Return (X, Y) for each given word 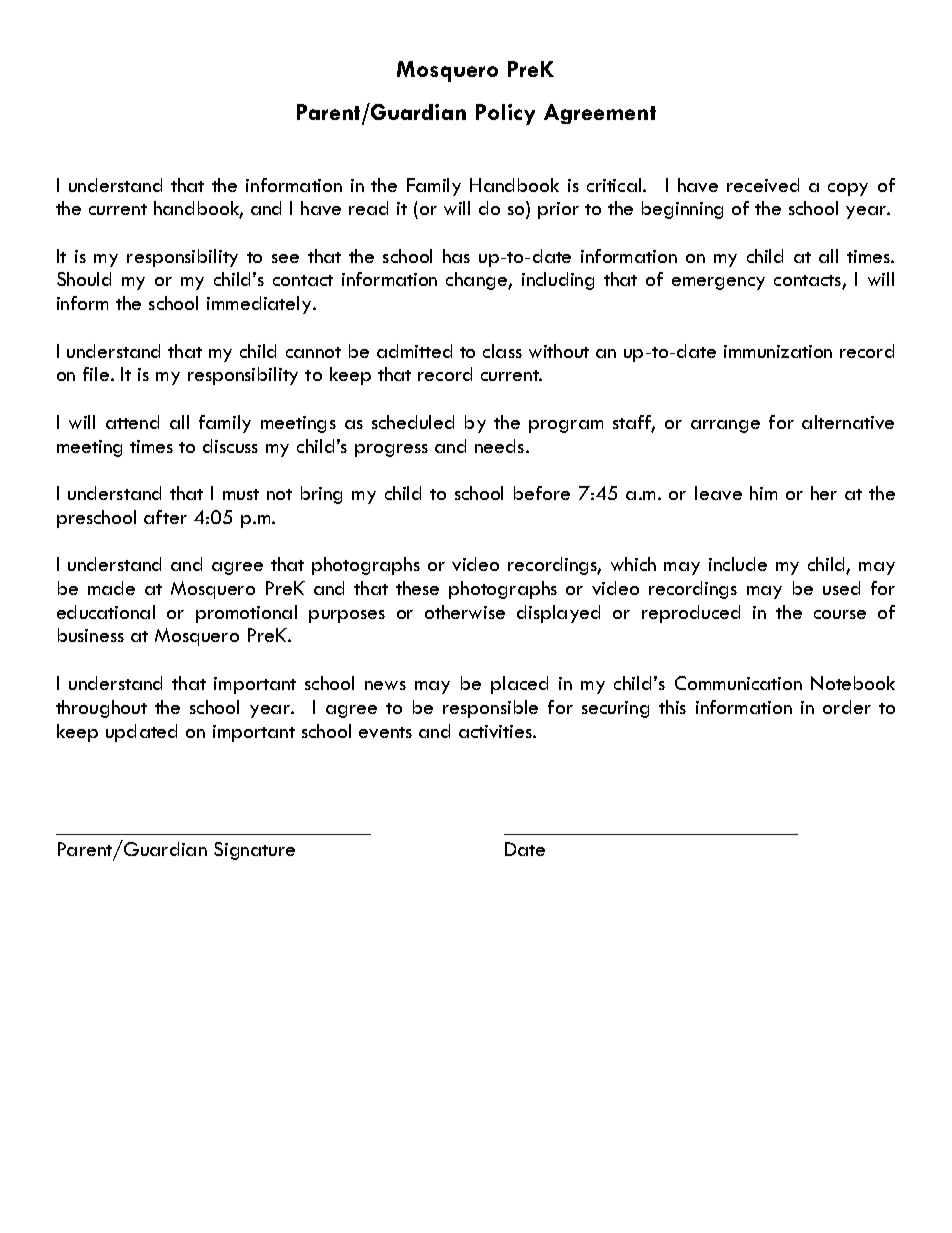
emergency (718, 283)
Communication (738, 683)
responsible (490, 709)
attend (132, 422)
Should (84, 279)
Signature (254, 851)
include (738, 564)
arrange (725, 426)
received (763, 185)
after (165, 517)
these (417, 588)
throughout (101, 709)
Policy (505, 114)
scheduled (413, 422)
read (368, 208)
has (456, 256)
